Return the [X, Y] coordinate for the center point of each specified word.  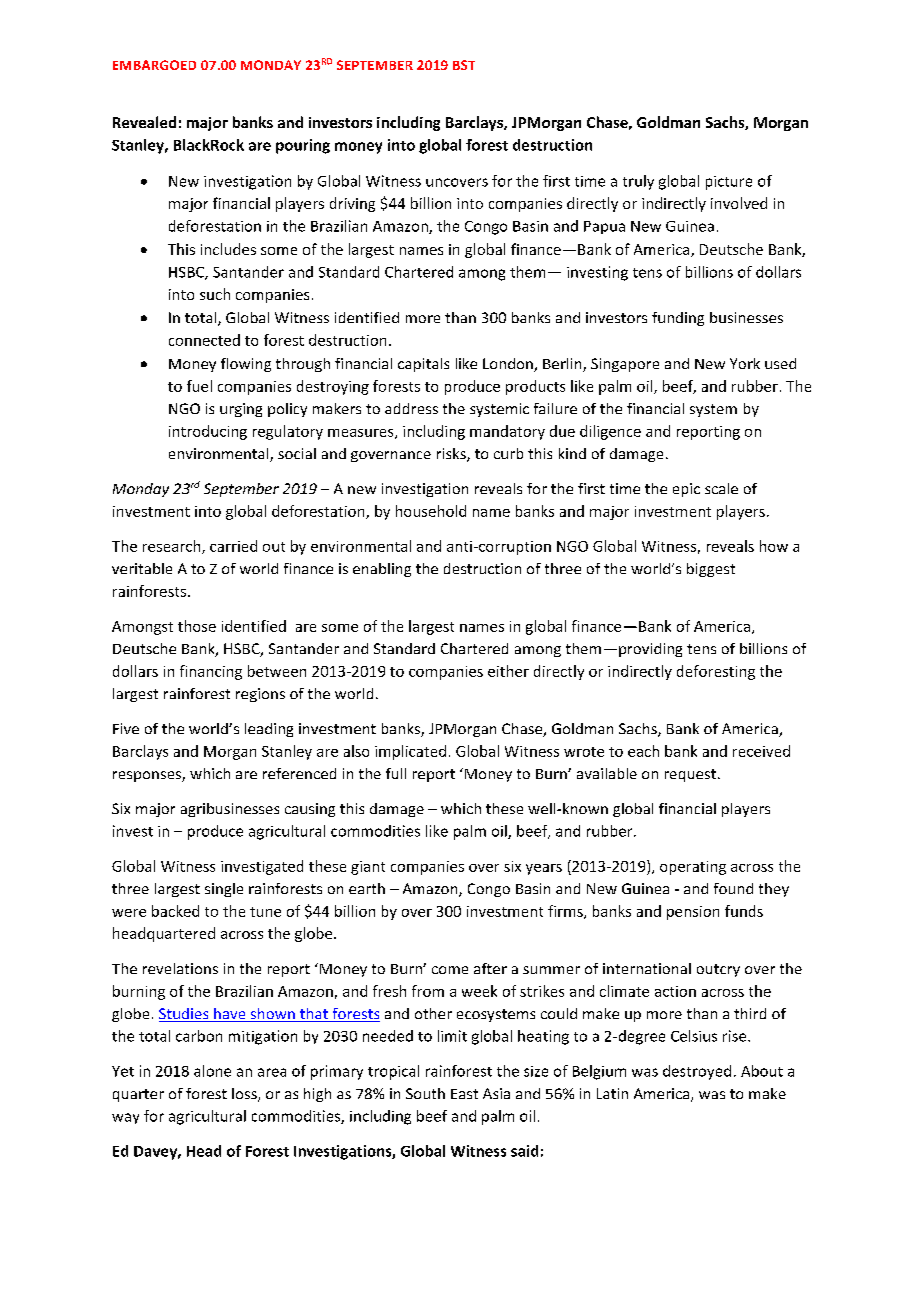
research [173, 547]
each [643, 751]
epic [686, 490]
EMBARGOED [154, 65]
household [431, 511]
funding [678, 319]
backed [175, 911]
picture [729, 183]
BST [464, 65]
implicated [410, 752]
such [215, 294]
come [450, 970]
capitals [423, 365]
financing [211, 672]
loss [245, 1095]
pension [693, 913]
